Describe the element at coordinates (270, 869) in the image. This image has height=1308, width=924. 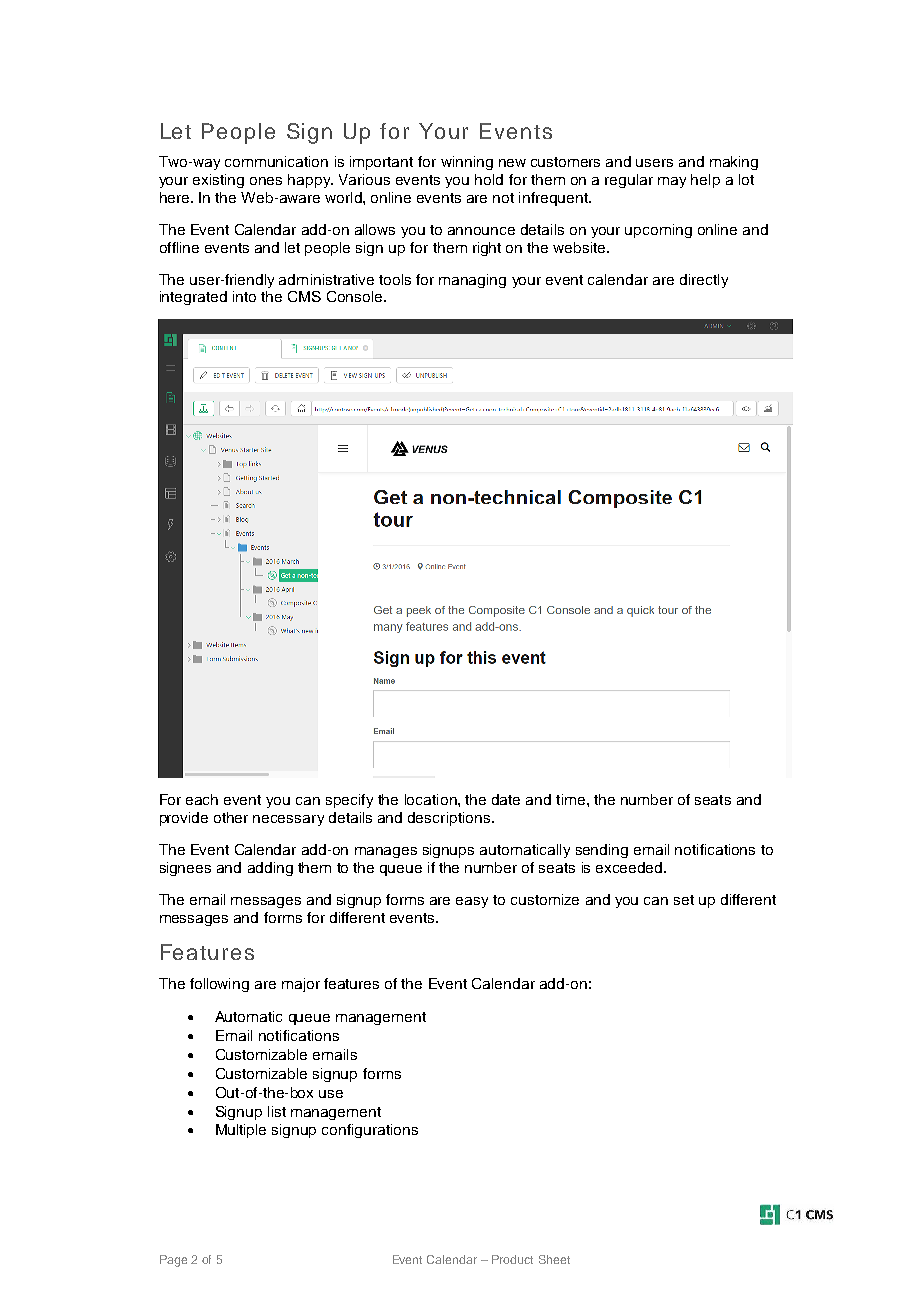
I see `adding` at that location.
